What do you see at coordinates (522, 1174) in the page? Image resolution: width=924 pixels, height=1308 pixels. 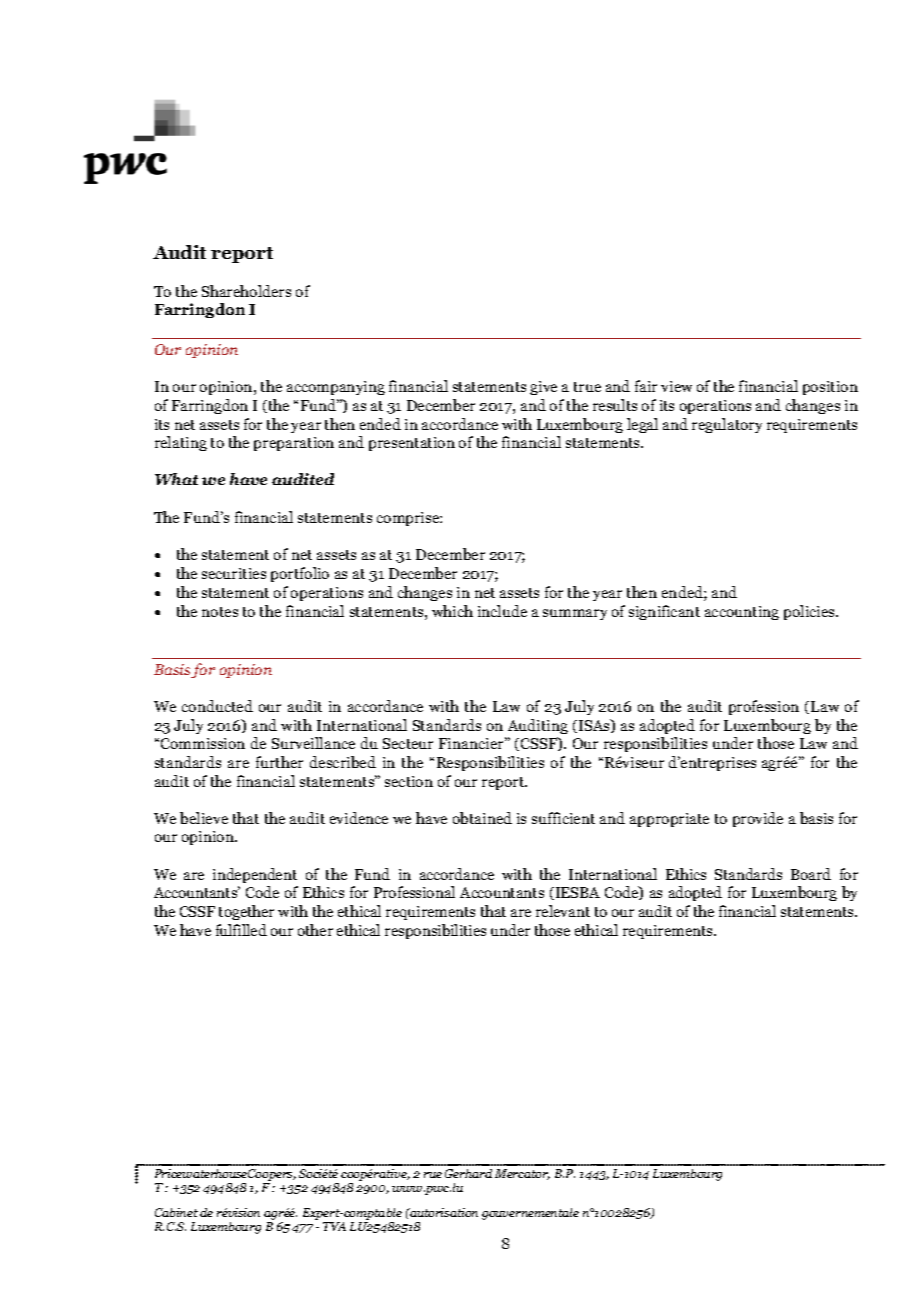 I see `Mercator` at bounding box center [522, 1174].
